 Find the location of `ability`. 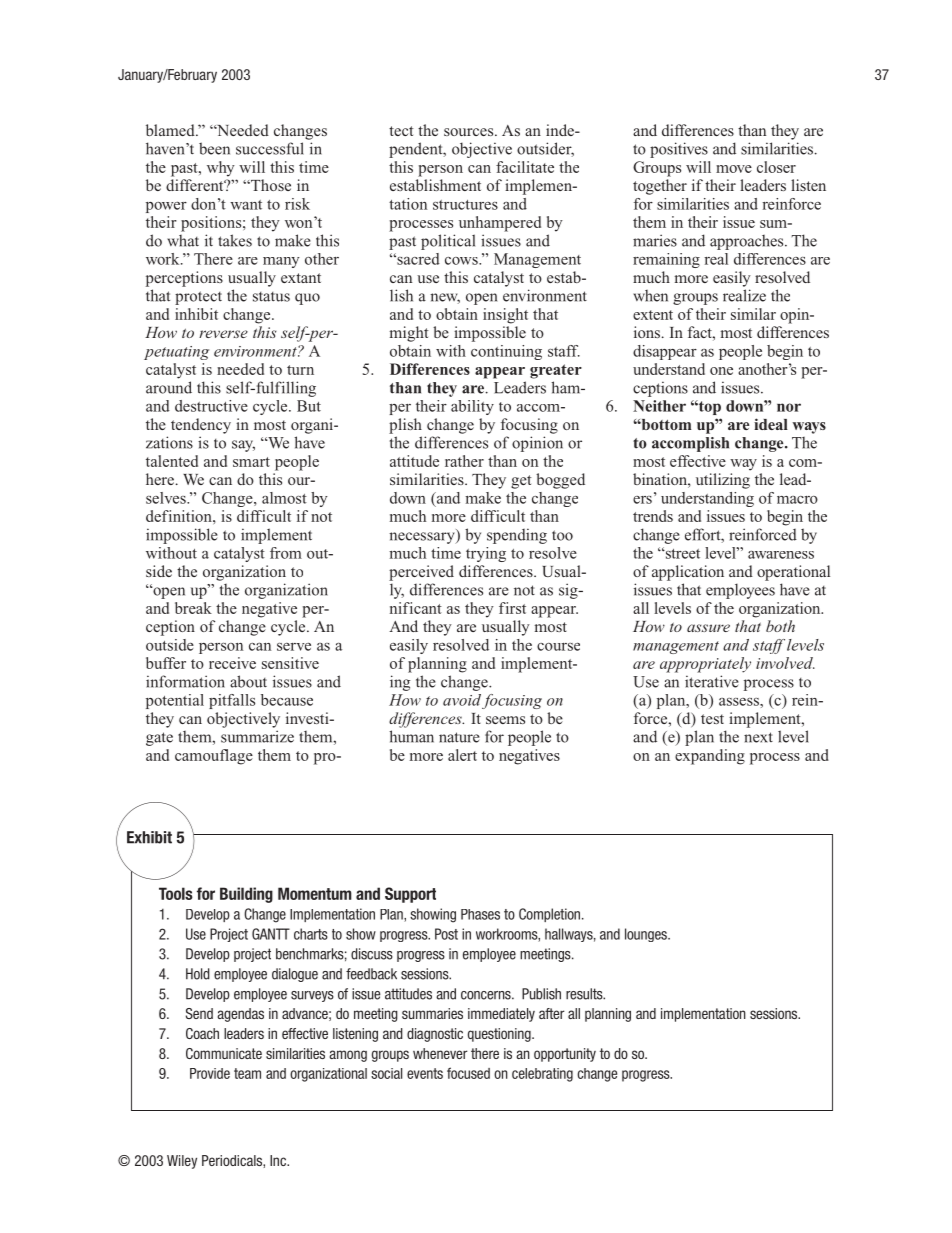

ability is located at coordinates (472, 407).
